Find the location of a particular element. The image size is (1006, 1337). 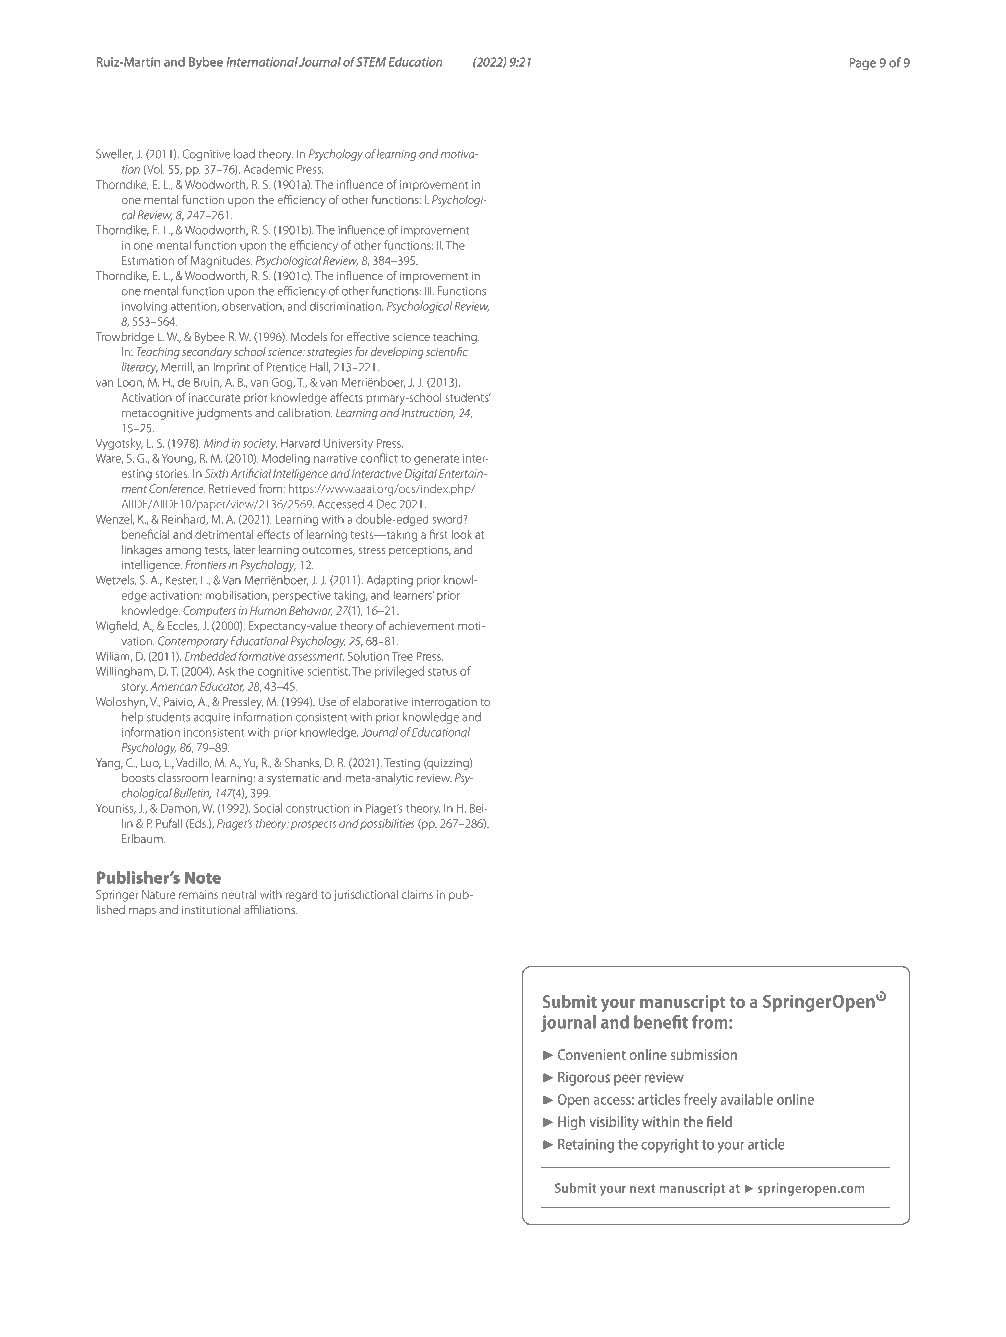

look is located at coordinates (461, 534).
